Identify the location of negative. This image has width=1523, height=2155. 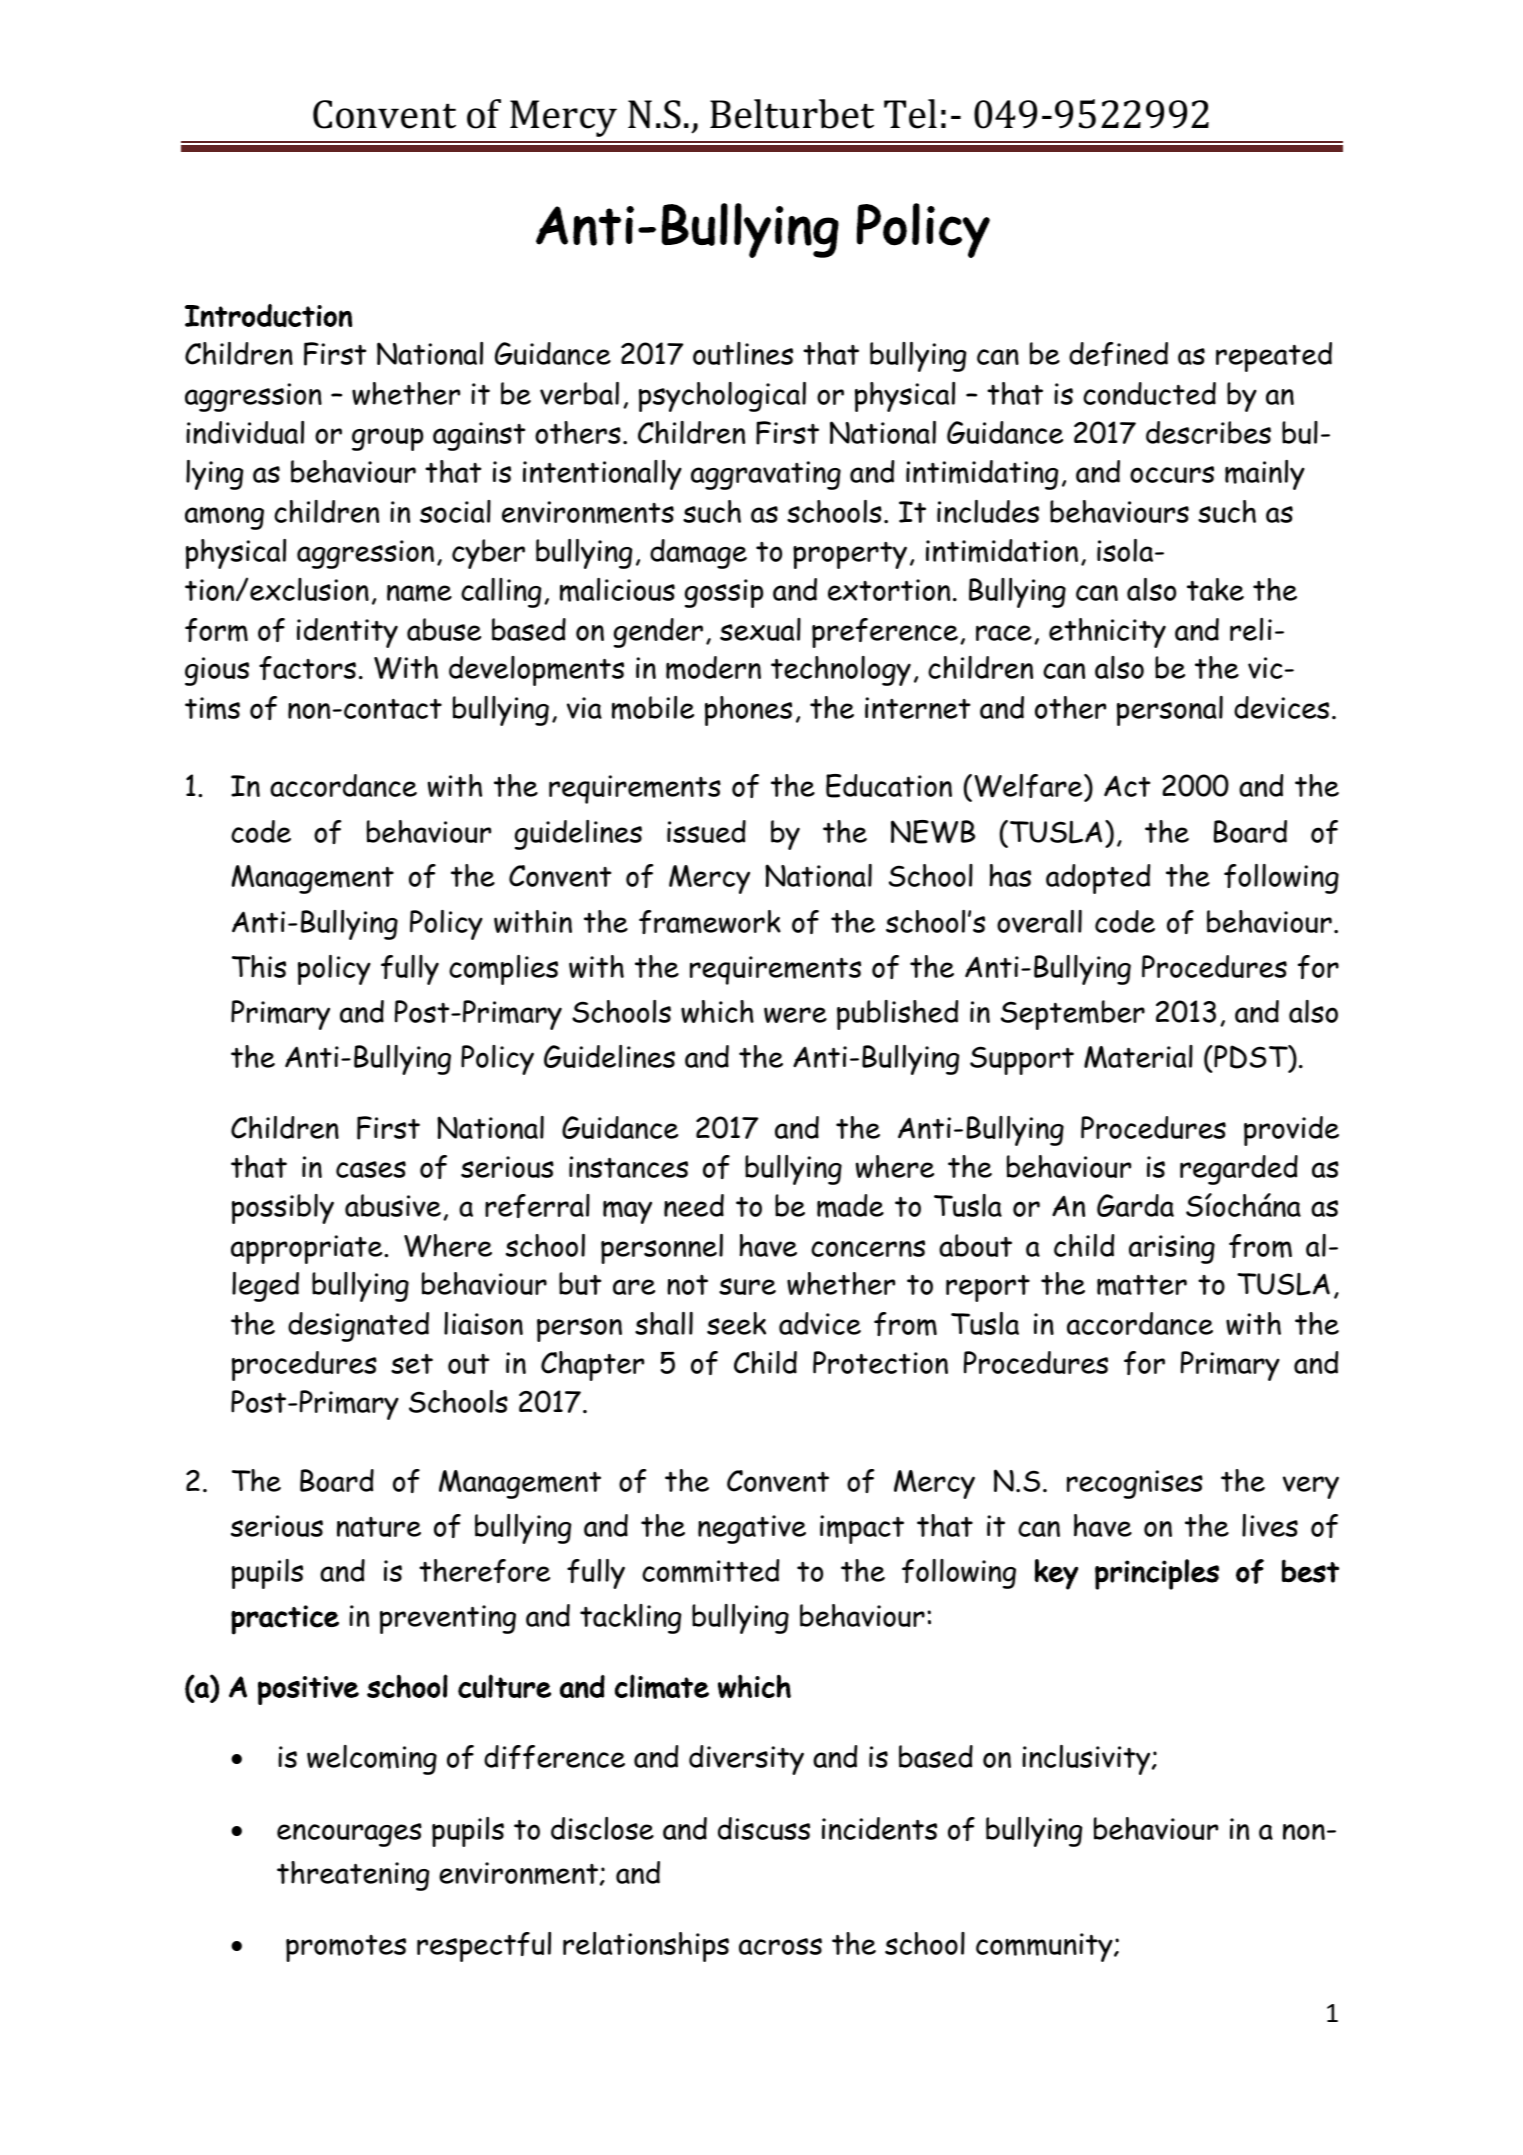
(752, 1529).
